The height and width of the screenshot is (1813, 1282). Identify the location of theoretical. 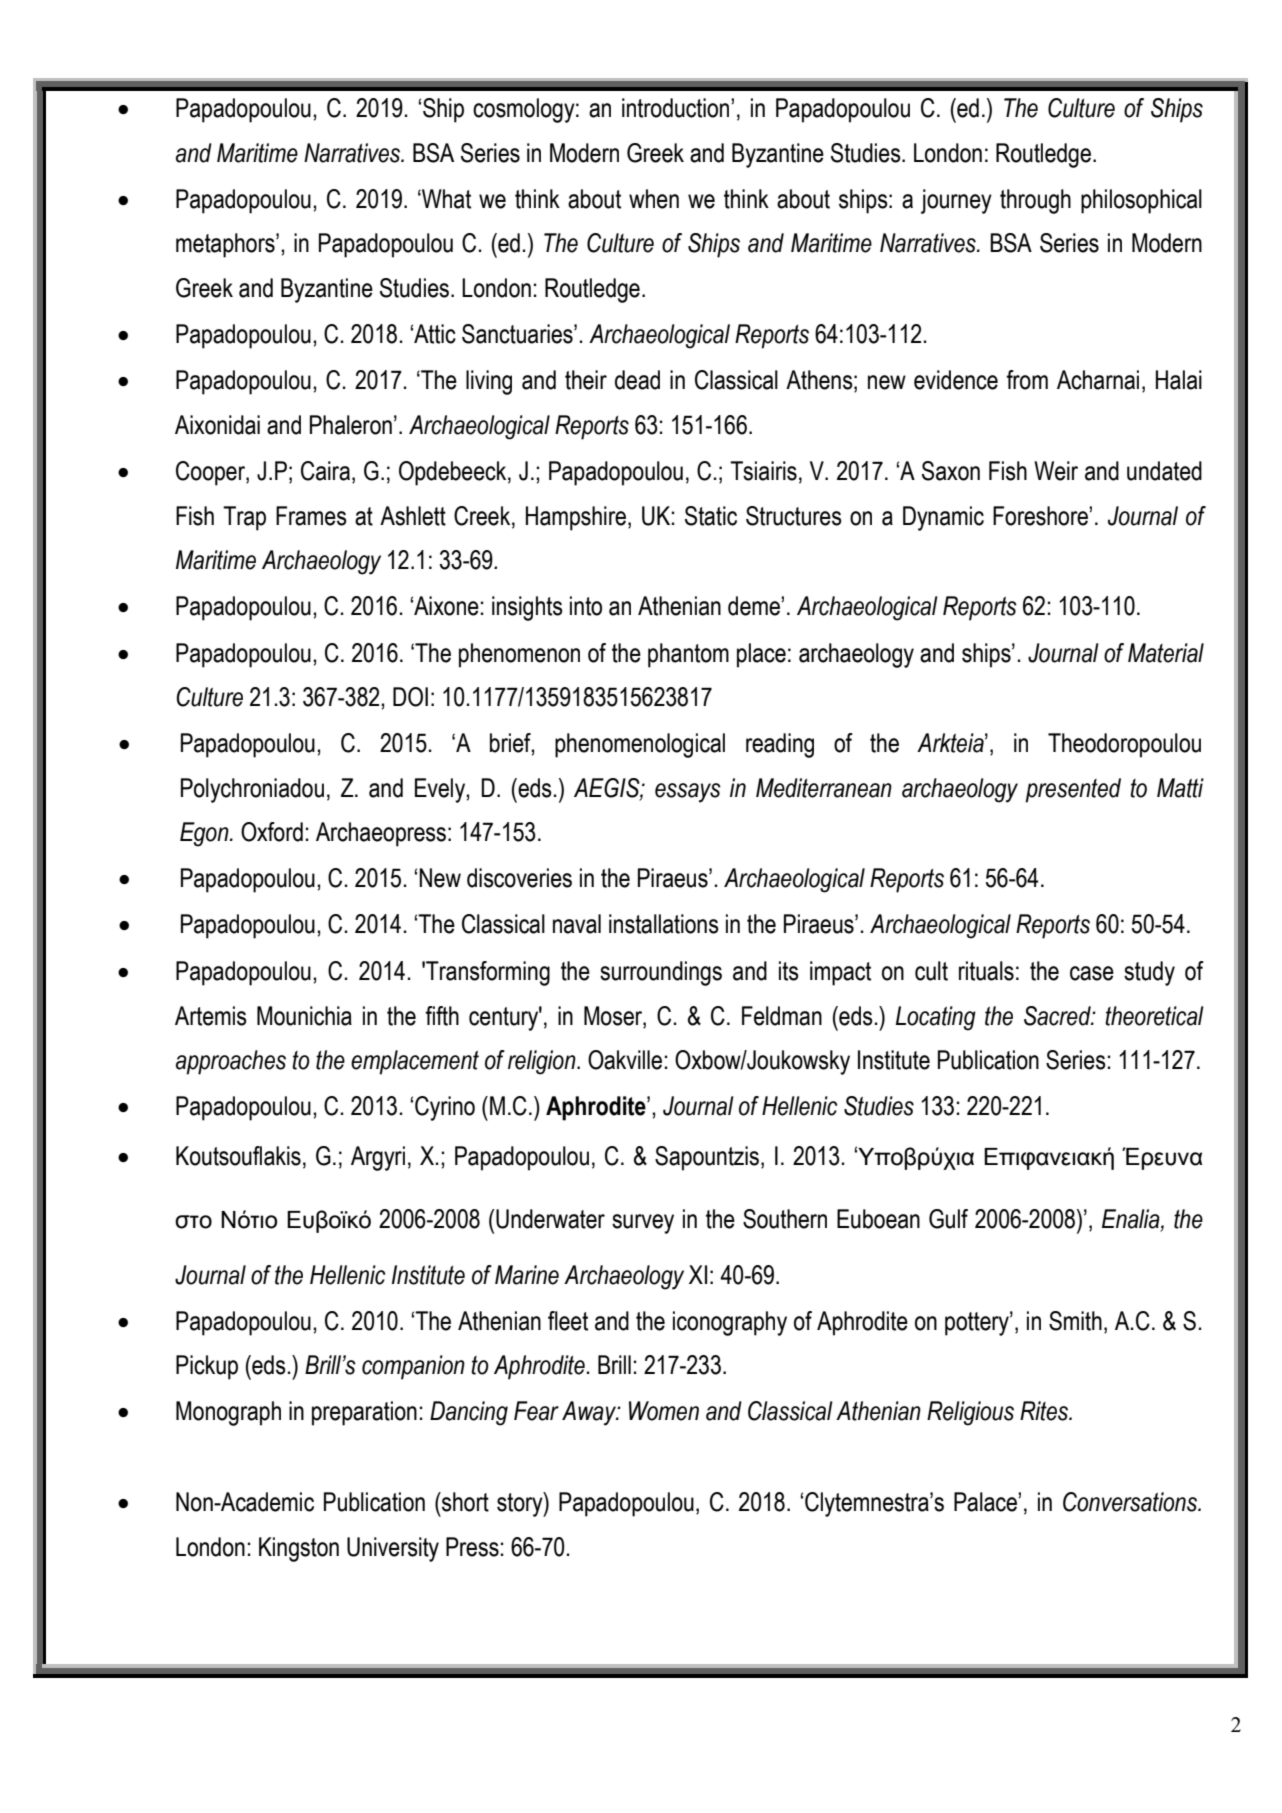
(1154, 1016).
